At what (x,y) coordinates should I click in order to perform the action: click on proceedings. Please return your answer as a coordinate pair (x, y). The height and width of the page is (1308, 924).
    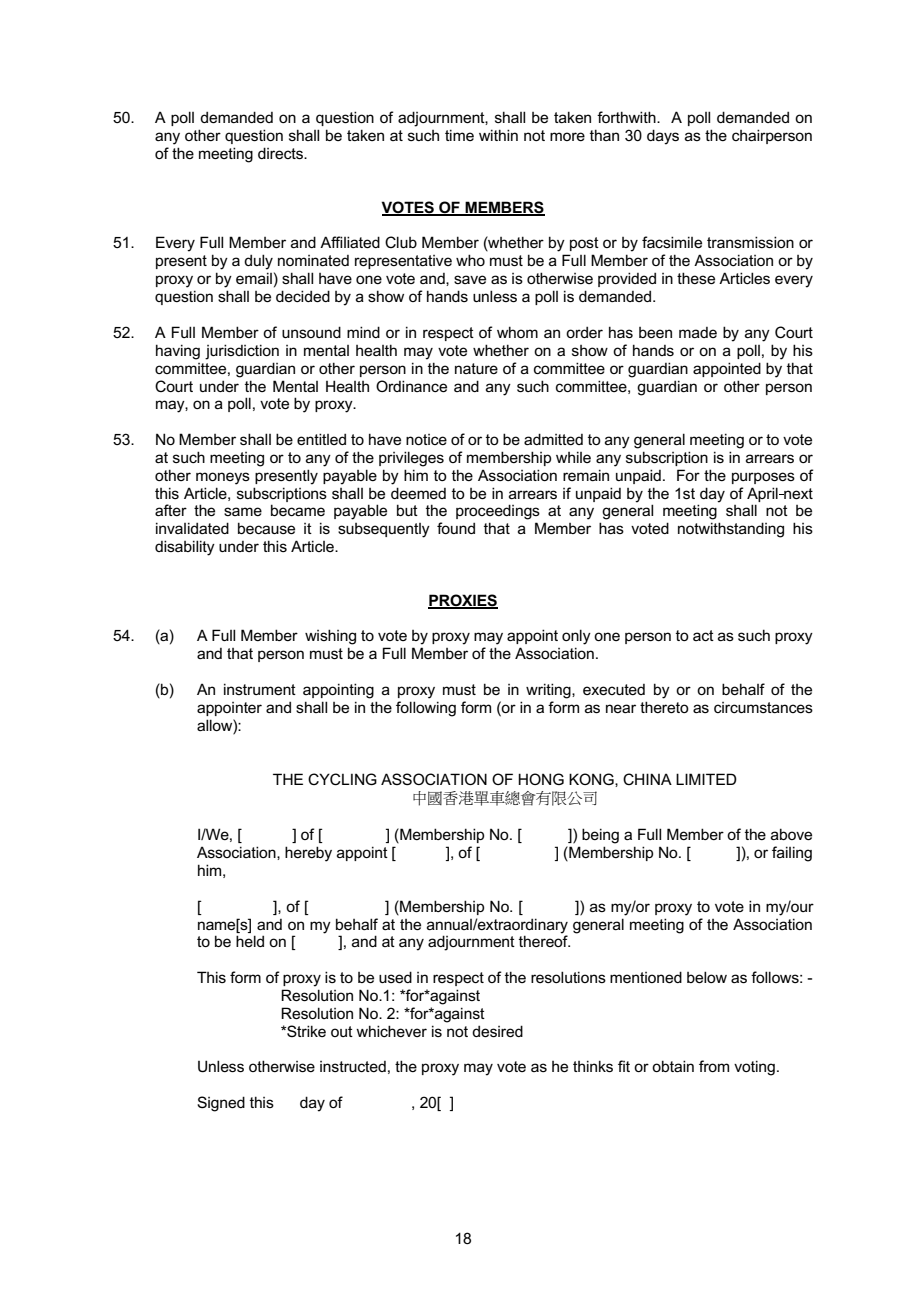
    Looking at the image, I should click on (498, 512).
